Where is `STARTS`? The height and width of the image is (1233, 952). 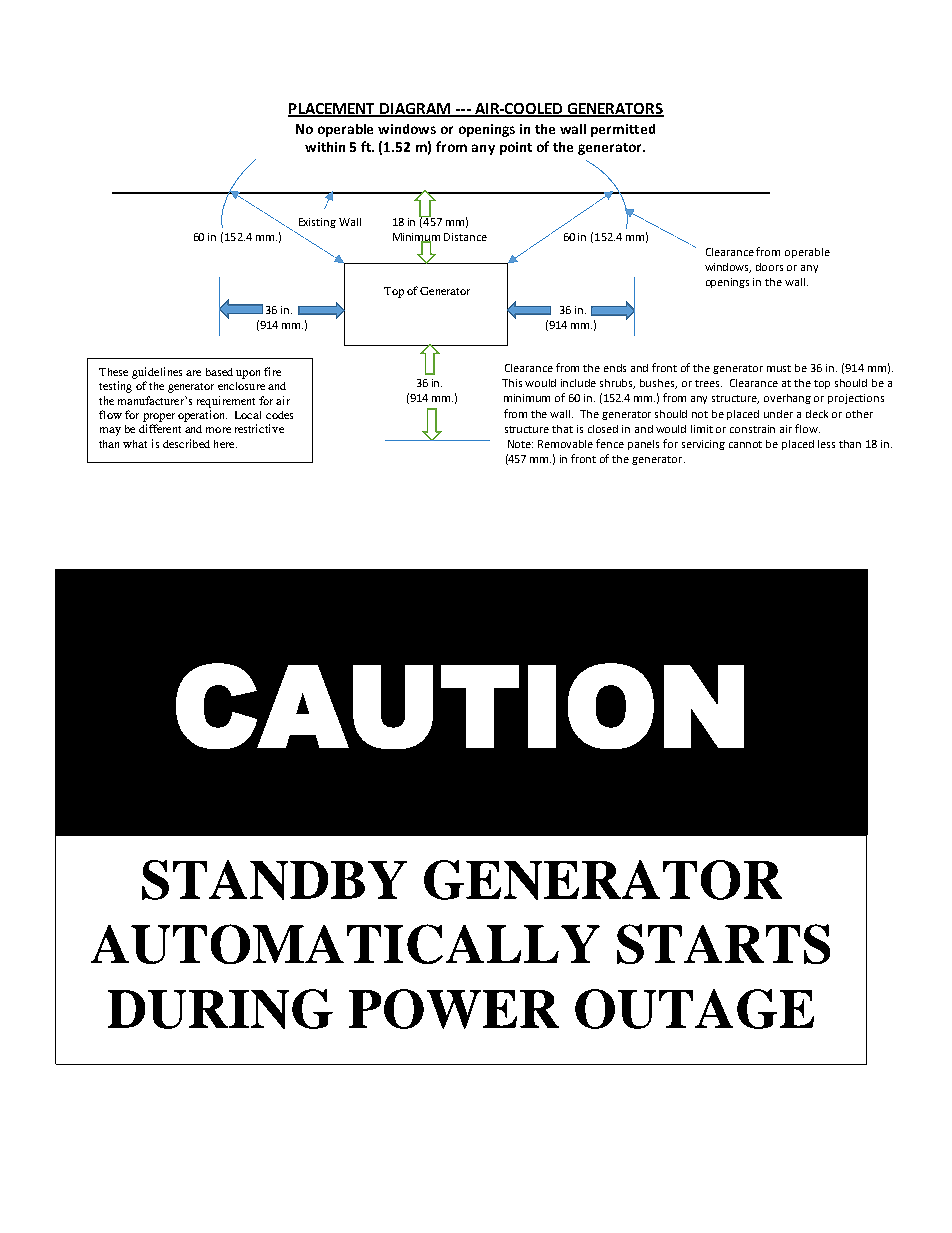
STARTS is located at coordinates (723, 944).
